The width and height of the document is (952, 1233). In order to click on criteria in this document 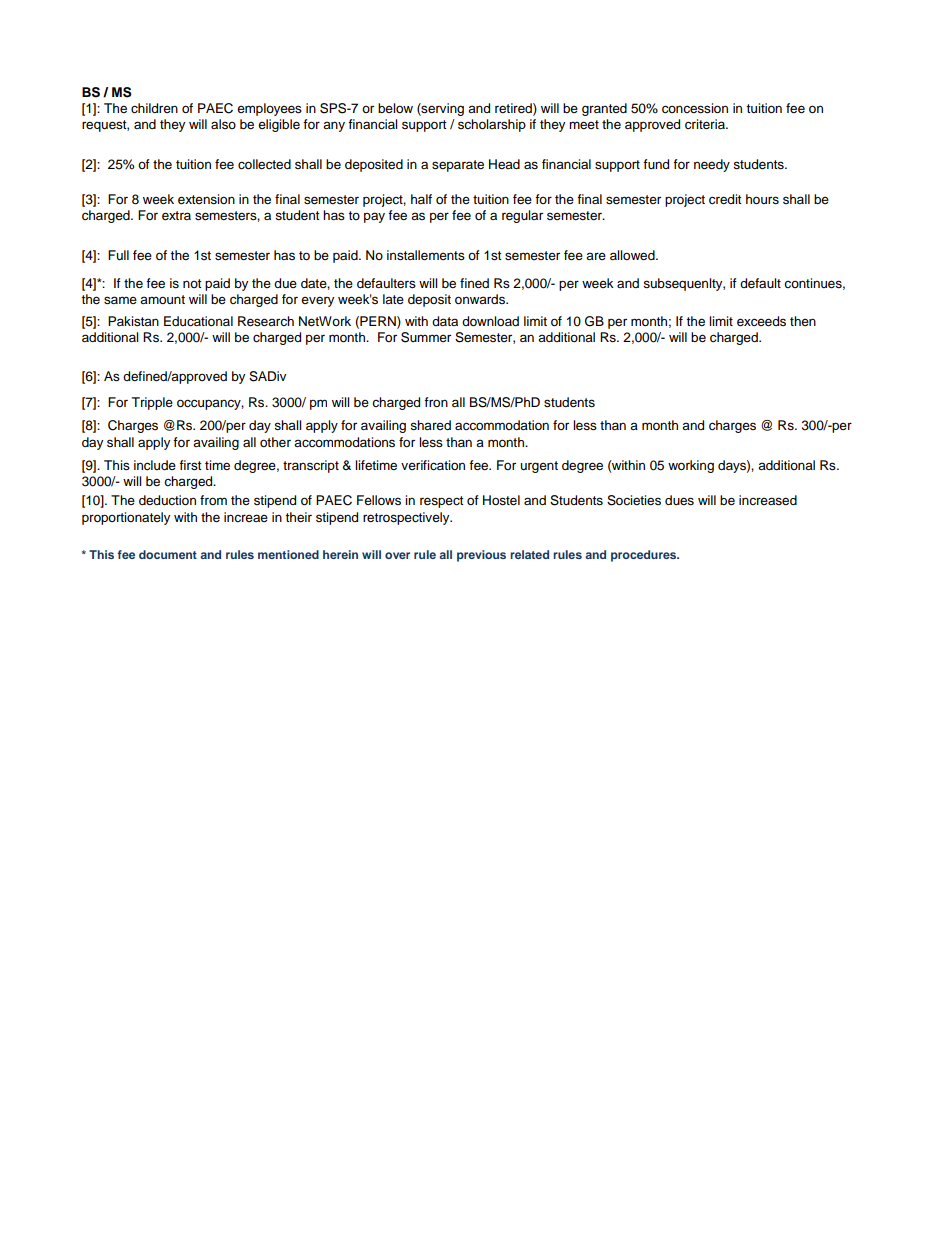, I will do `click(706, 124)`.
